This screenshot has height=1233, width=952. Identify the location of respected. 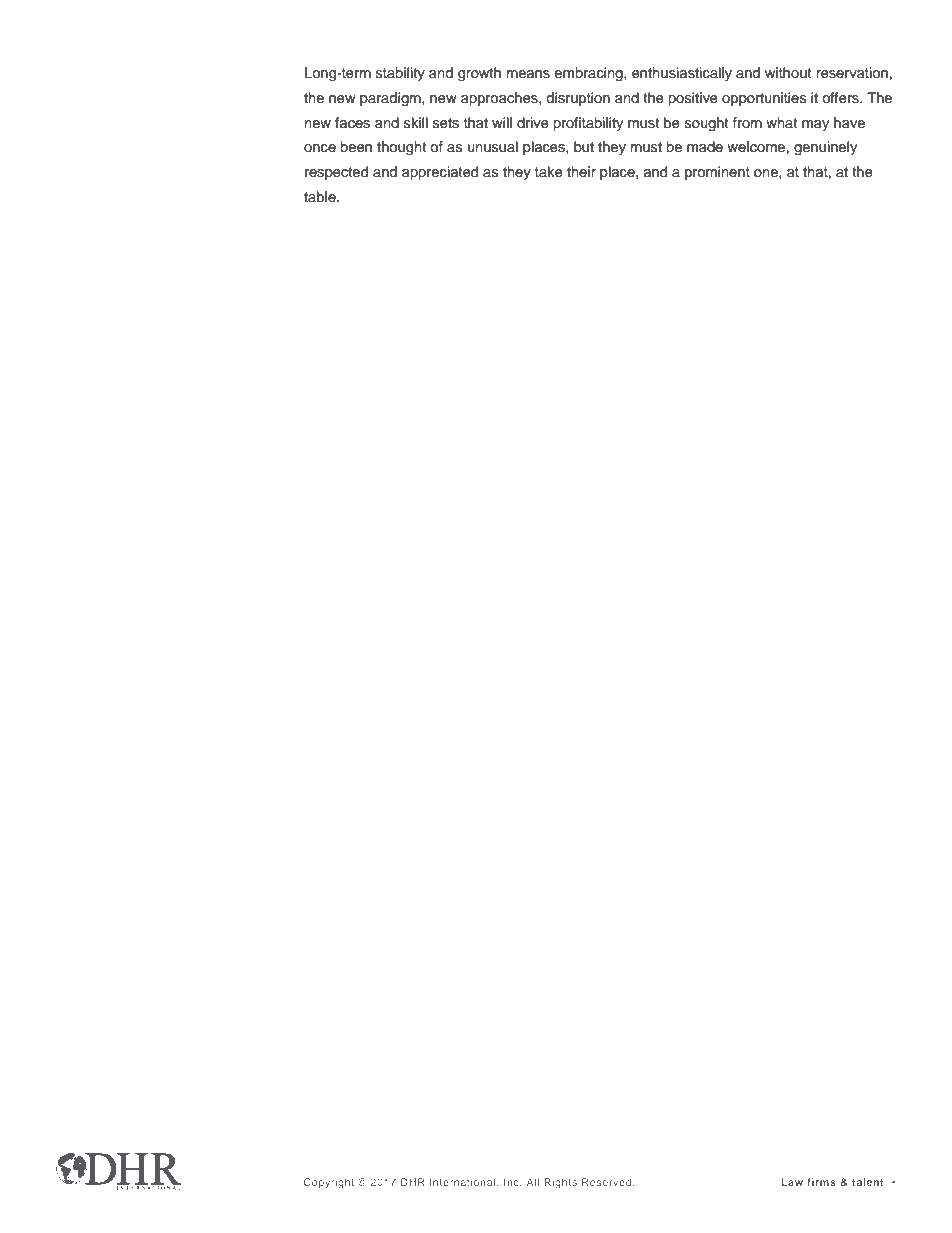
(336, 173).
